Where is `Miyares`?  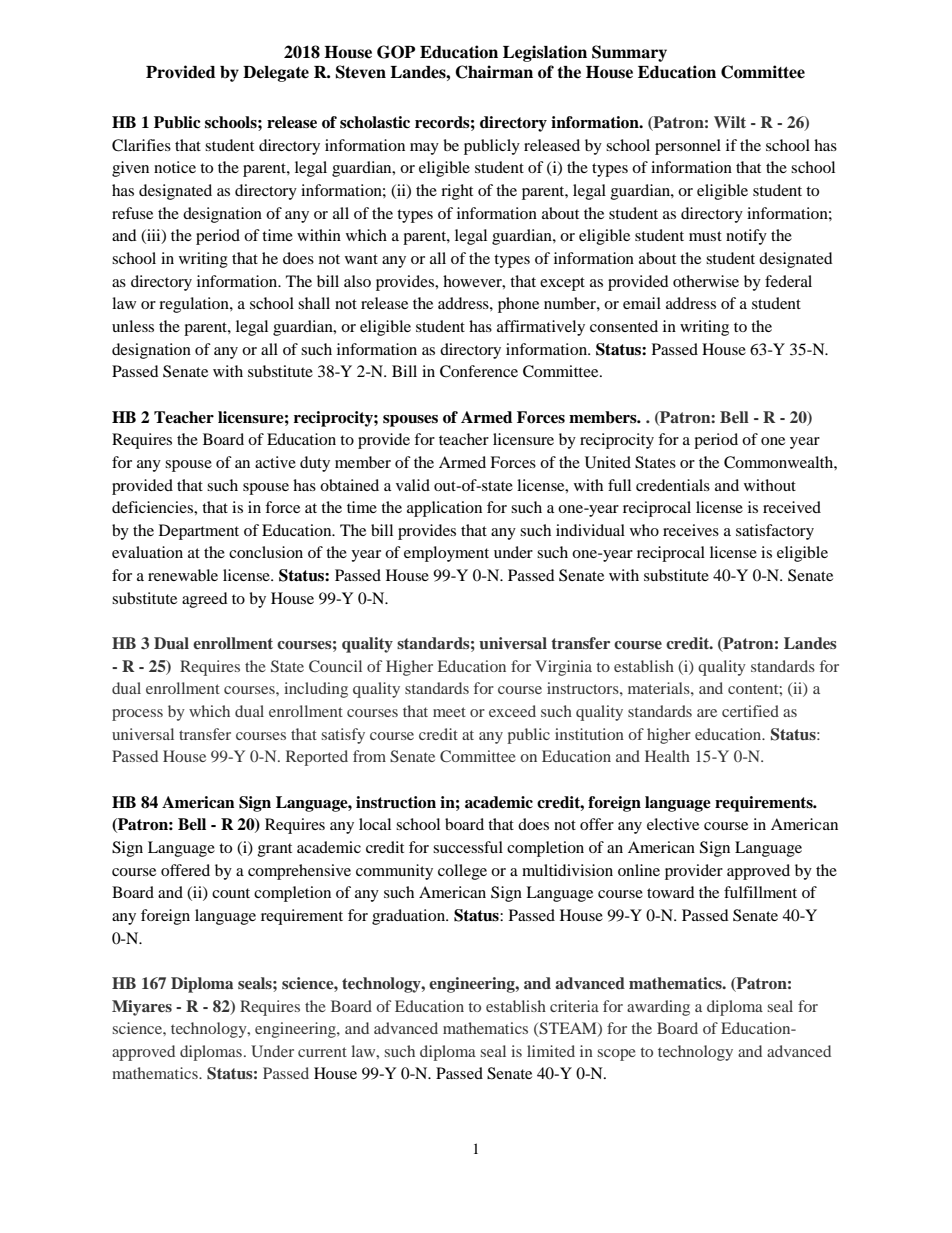 Miyares is located at coordinates (142, 1008).
